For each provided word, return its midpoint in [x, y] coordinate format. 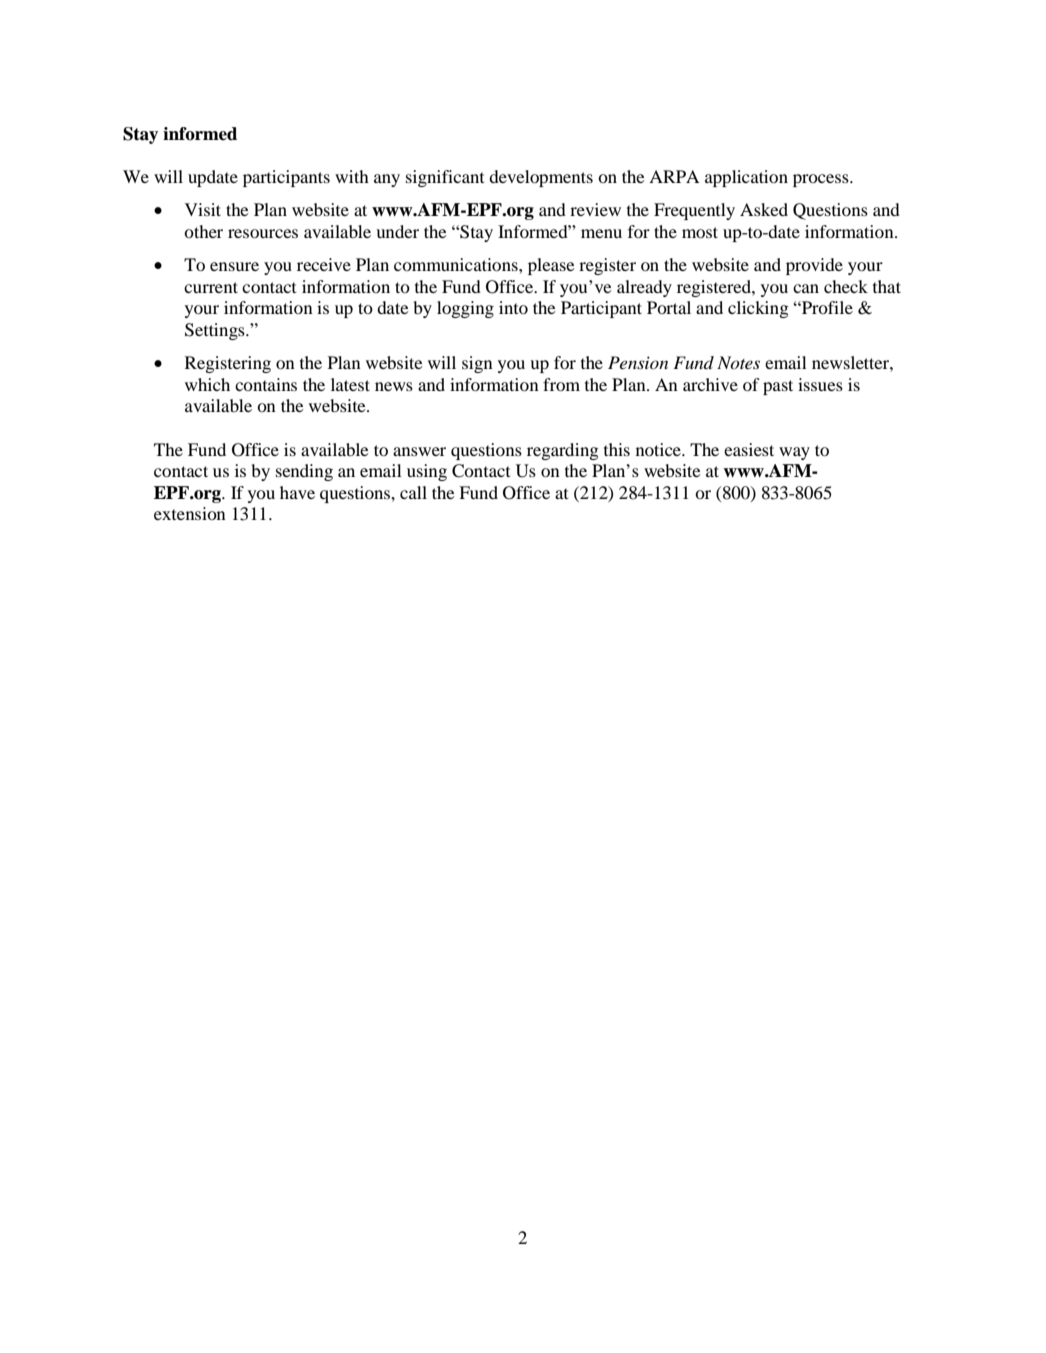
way [794, 453]
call [413, 492]
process [822, 180]
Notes [738, 362]
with [352, 176]
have [297, 492]
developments [541, 178]
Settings [216, 331]
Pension [638, 362]
